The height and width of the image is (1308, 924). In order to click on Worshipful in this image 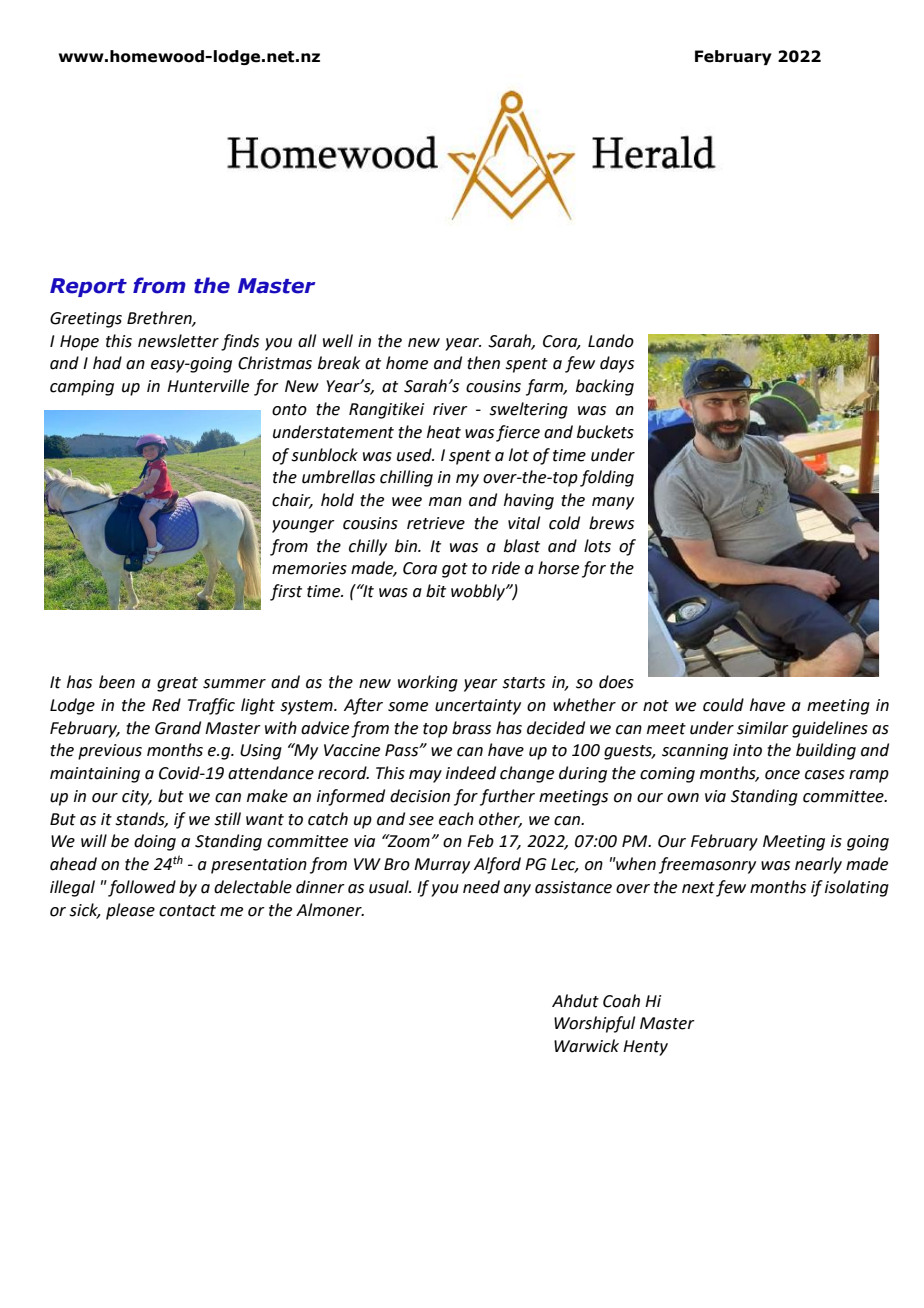, I will do `click(594, 1024)`.
